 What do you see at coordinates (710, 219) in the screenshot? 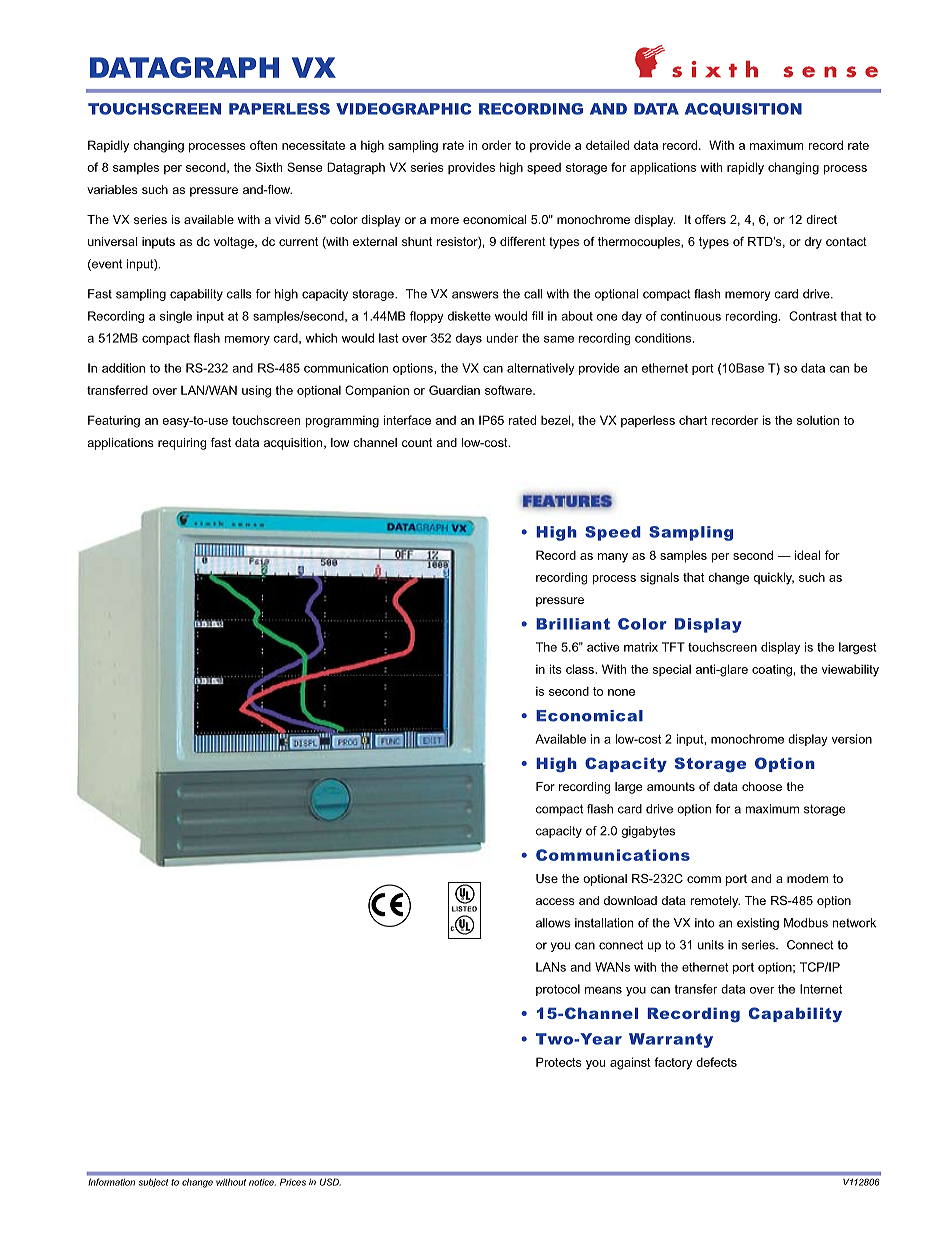
I see `offers` at bounding box center [710, 219].
